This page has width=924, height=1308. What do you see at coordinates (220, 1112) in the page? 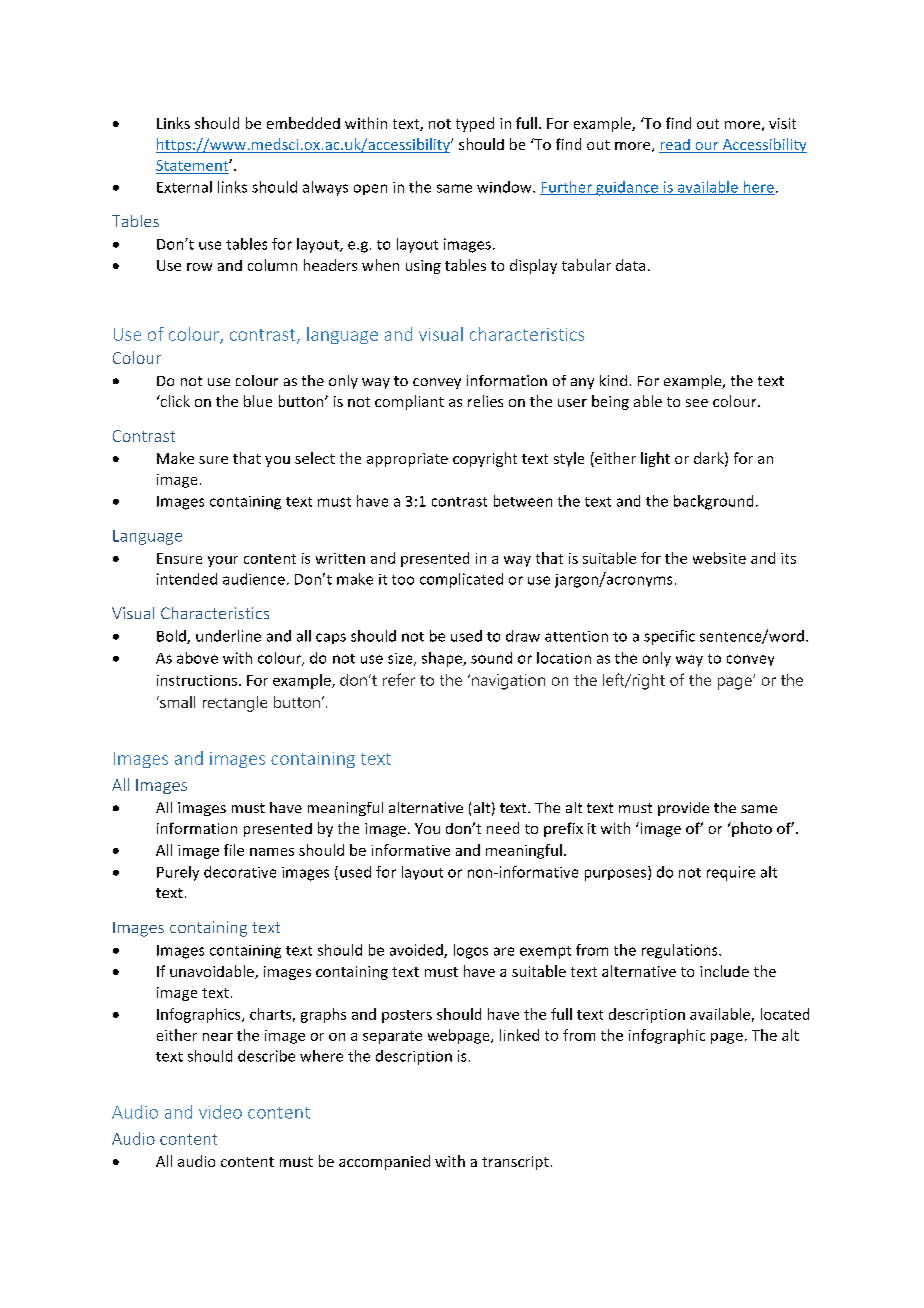
I see `video` at bounding box center [220, 1112].
